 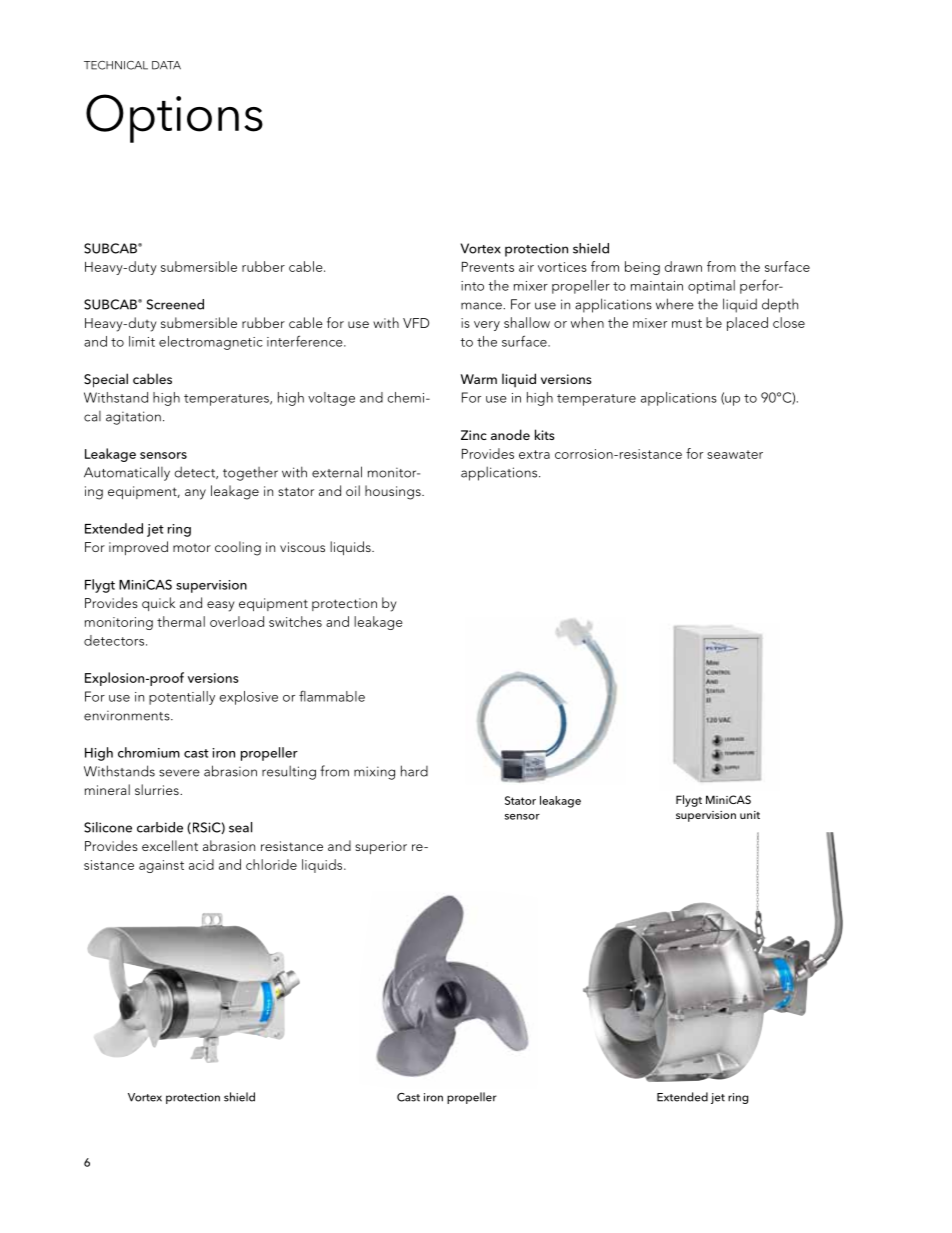 What do you see at coordinates (158, 604) in the image?
I see `quick` at bounding box center [158, 604].
